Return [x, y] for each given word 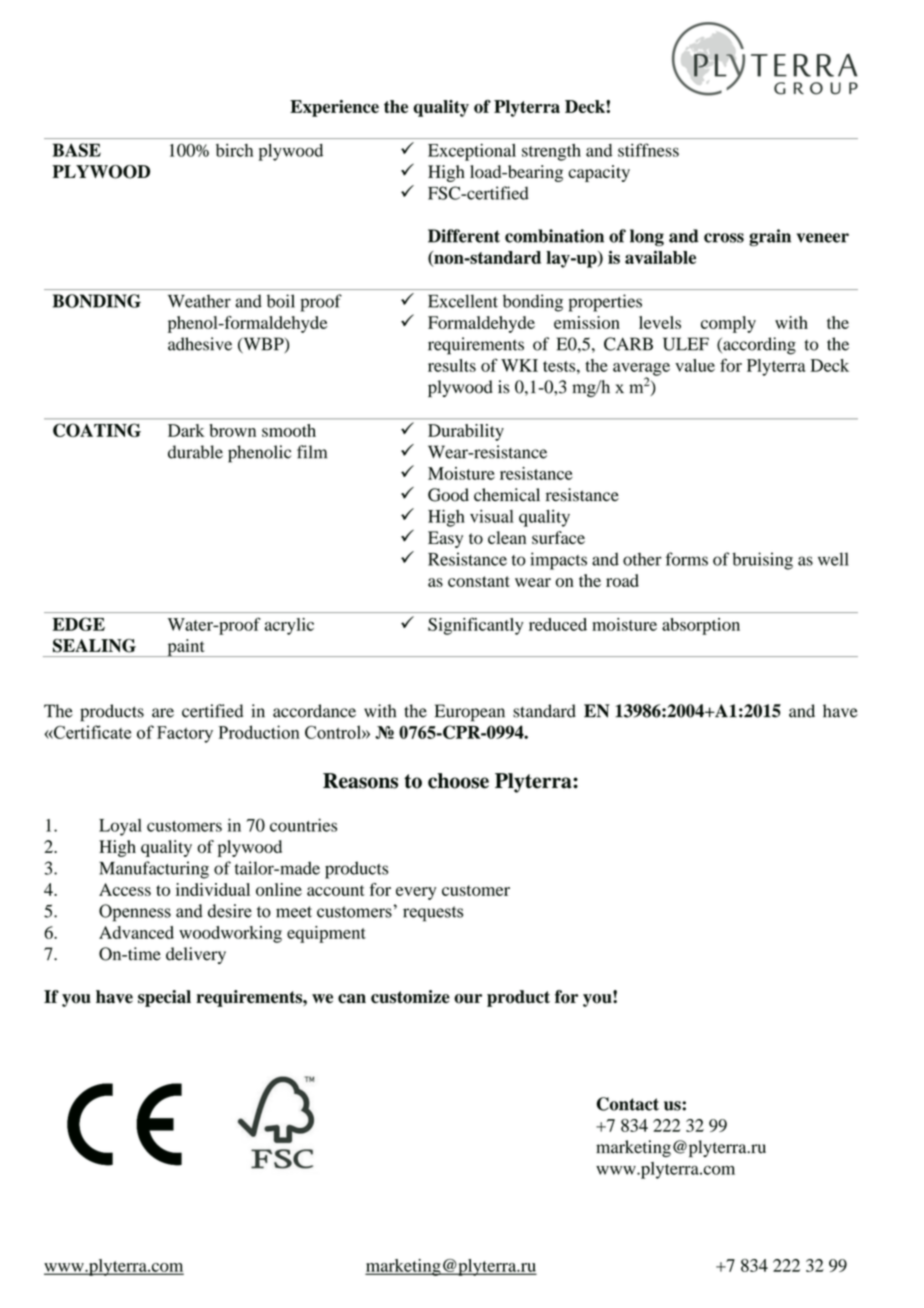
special [164, 998]
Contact [628, 1104]
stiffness [648, 150]
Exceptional [472, 152]
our [468, 999]
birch [234, 150]
